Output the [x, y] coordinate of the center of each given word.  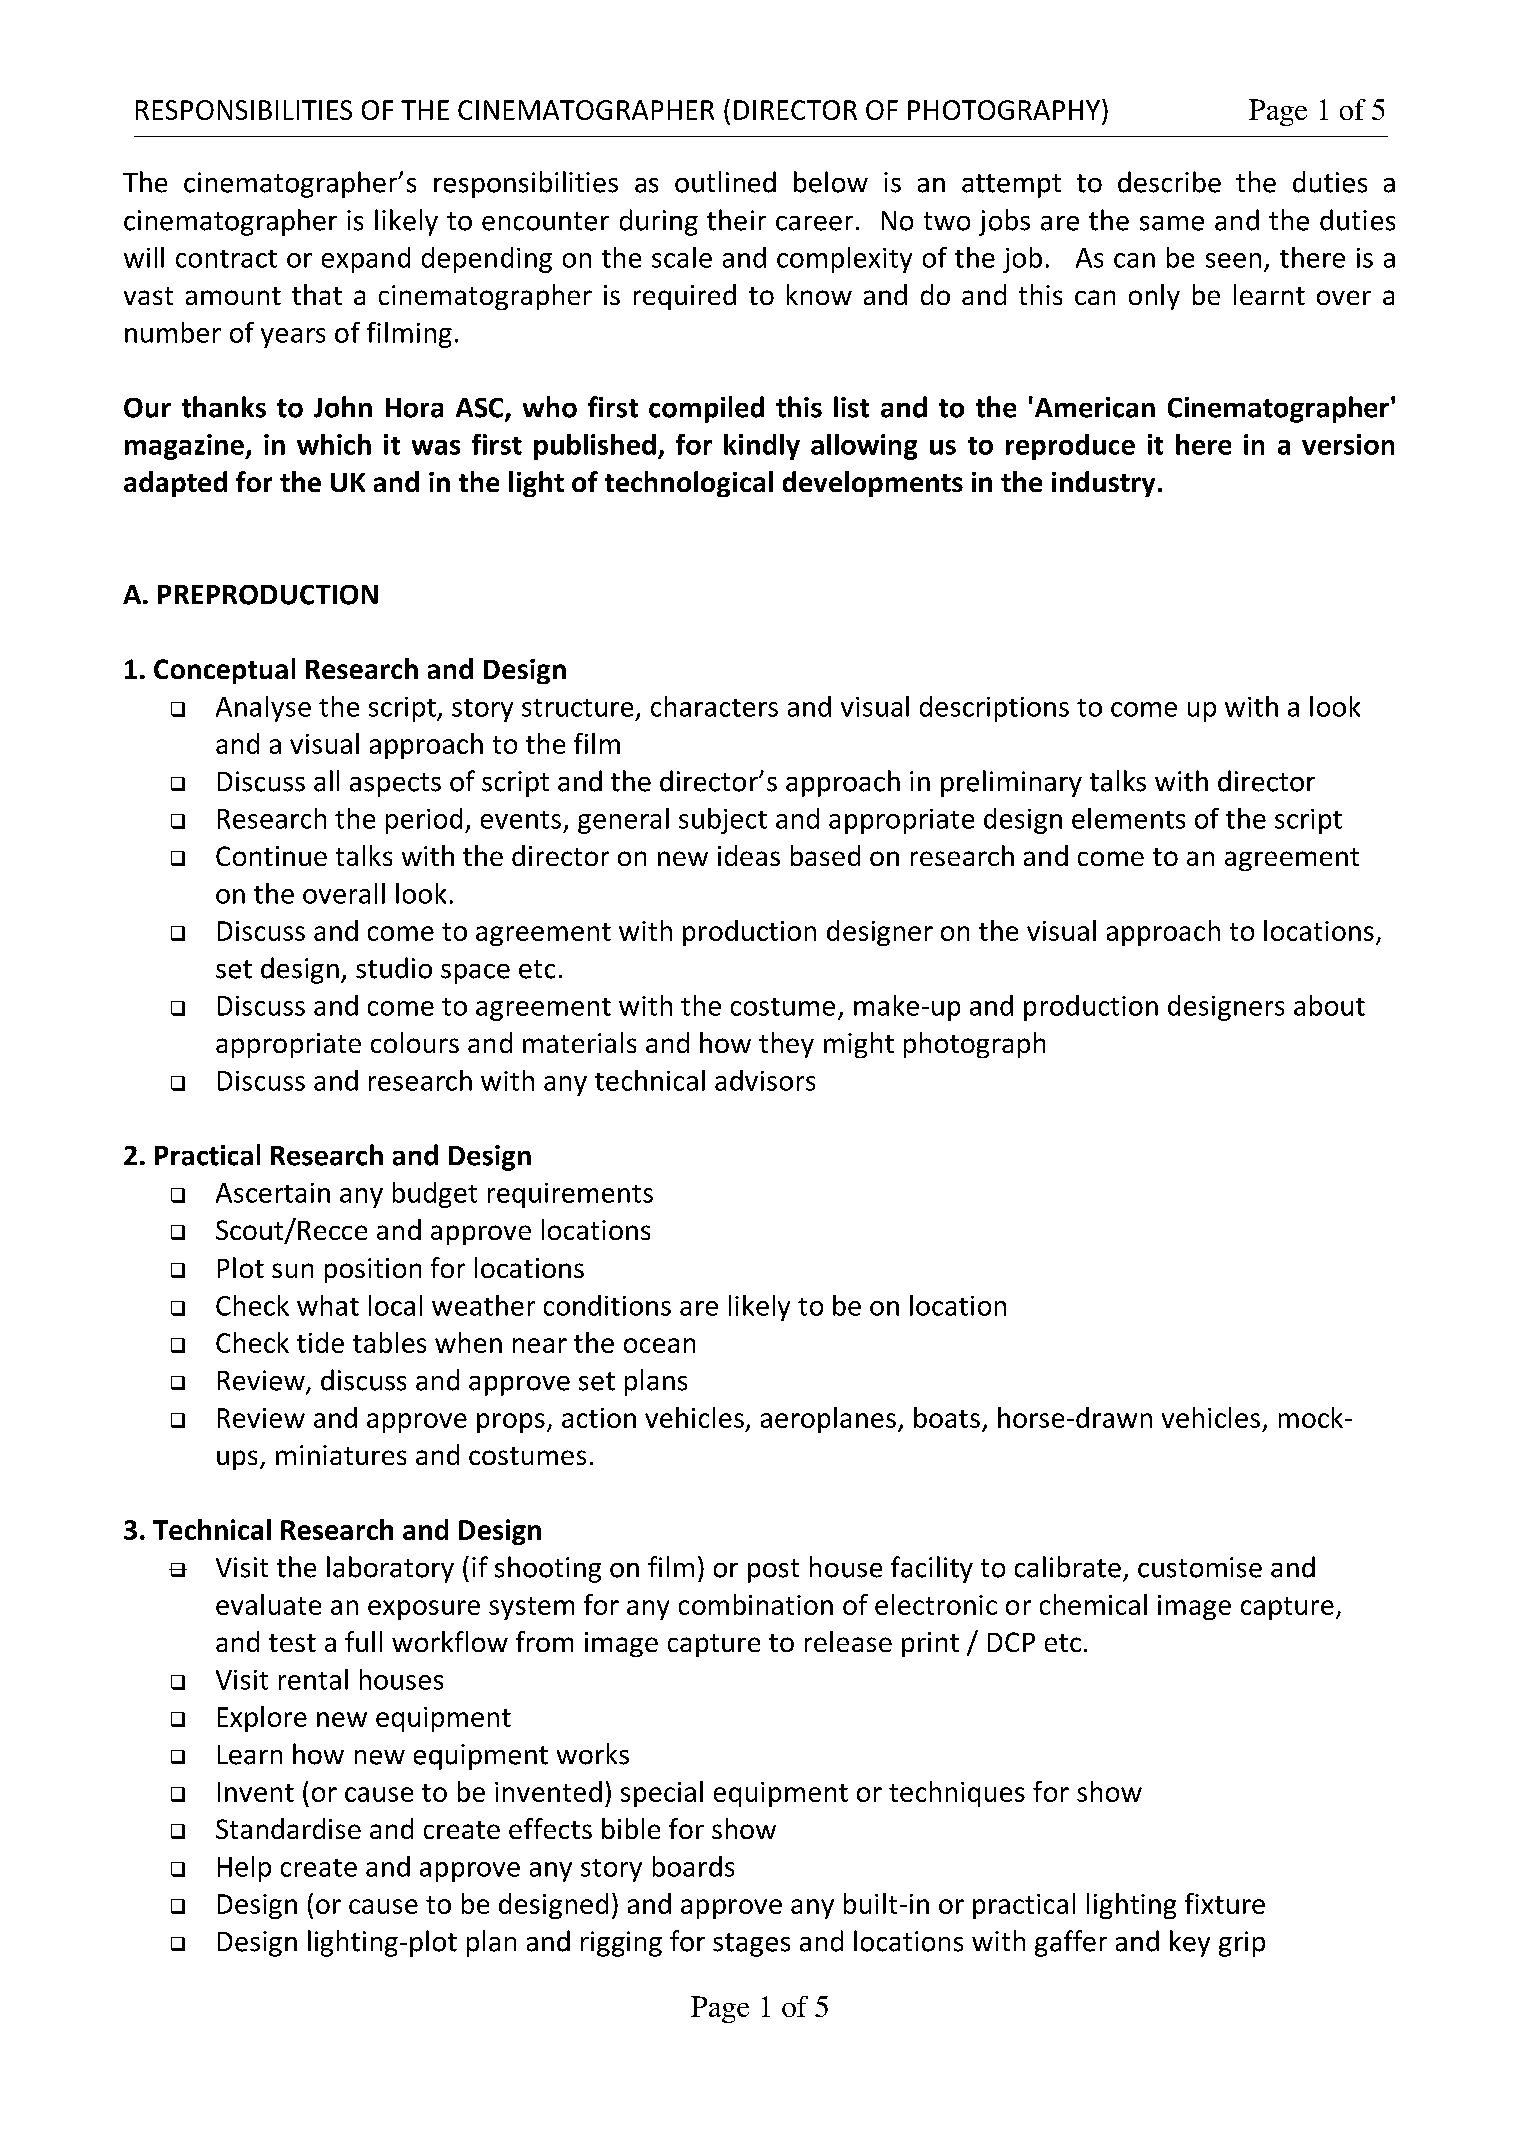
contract [226, 259]
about [1329, 1005]
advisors [765, 1080]
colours [415, 1042]
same [1172, 223]
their [736, 220]
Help [244, 1869]
